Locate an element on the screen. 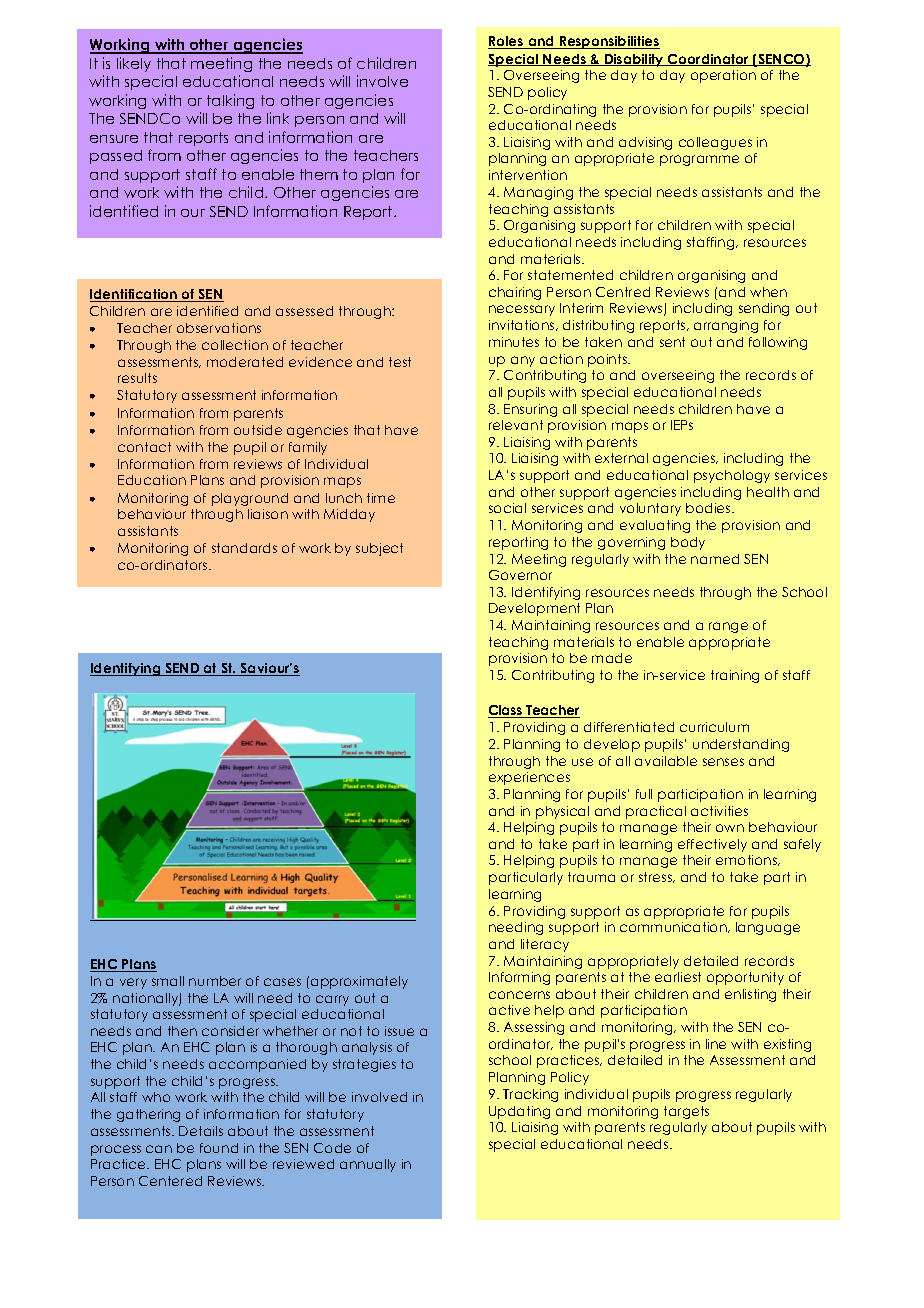 The width and height of the screenshot is (924, 1308). number is located at coordinates (215, 981).
